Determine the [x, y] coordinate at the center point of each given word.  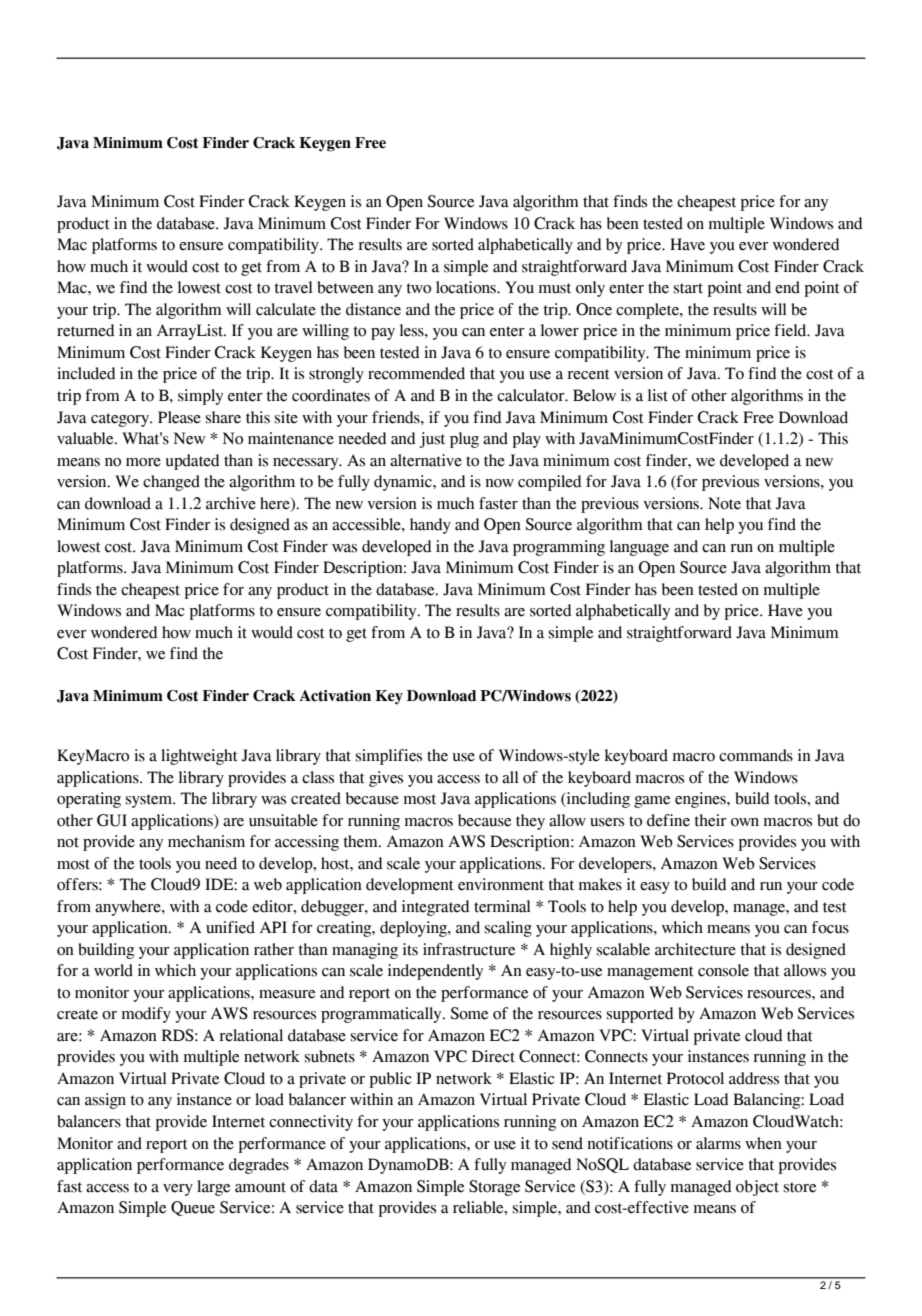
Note [724, 503]
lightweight [199, 757]
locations [467, 287]
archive [231, 503]
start [688, 288]
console [723, 970]
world [113, 970]
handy [430, 526]
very [178, 1190]
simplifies [389, 757]
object [757, 1188]
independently [435, 972]
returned [85, 330]
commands [756, 755]
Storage [494, 1188]
